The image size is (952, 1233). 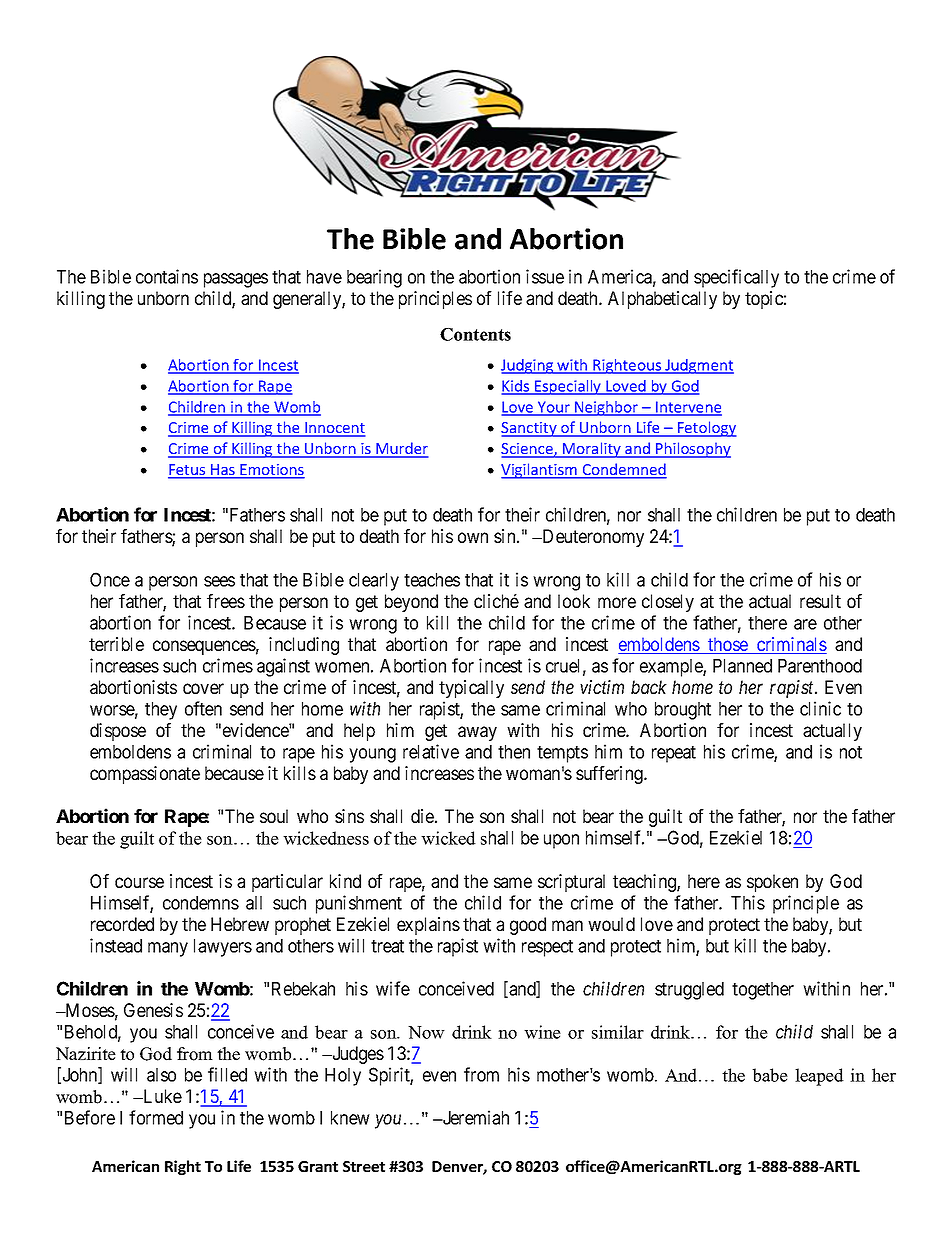 What do you see at coordinates (736, 278) in the screenshot?
I see `specifically` at bounding box center [736, 278].
